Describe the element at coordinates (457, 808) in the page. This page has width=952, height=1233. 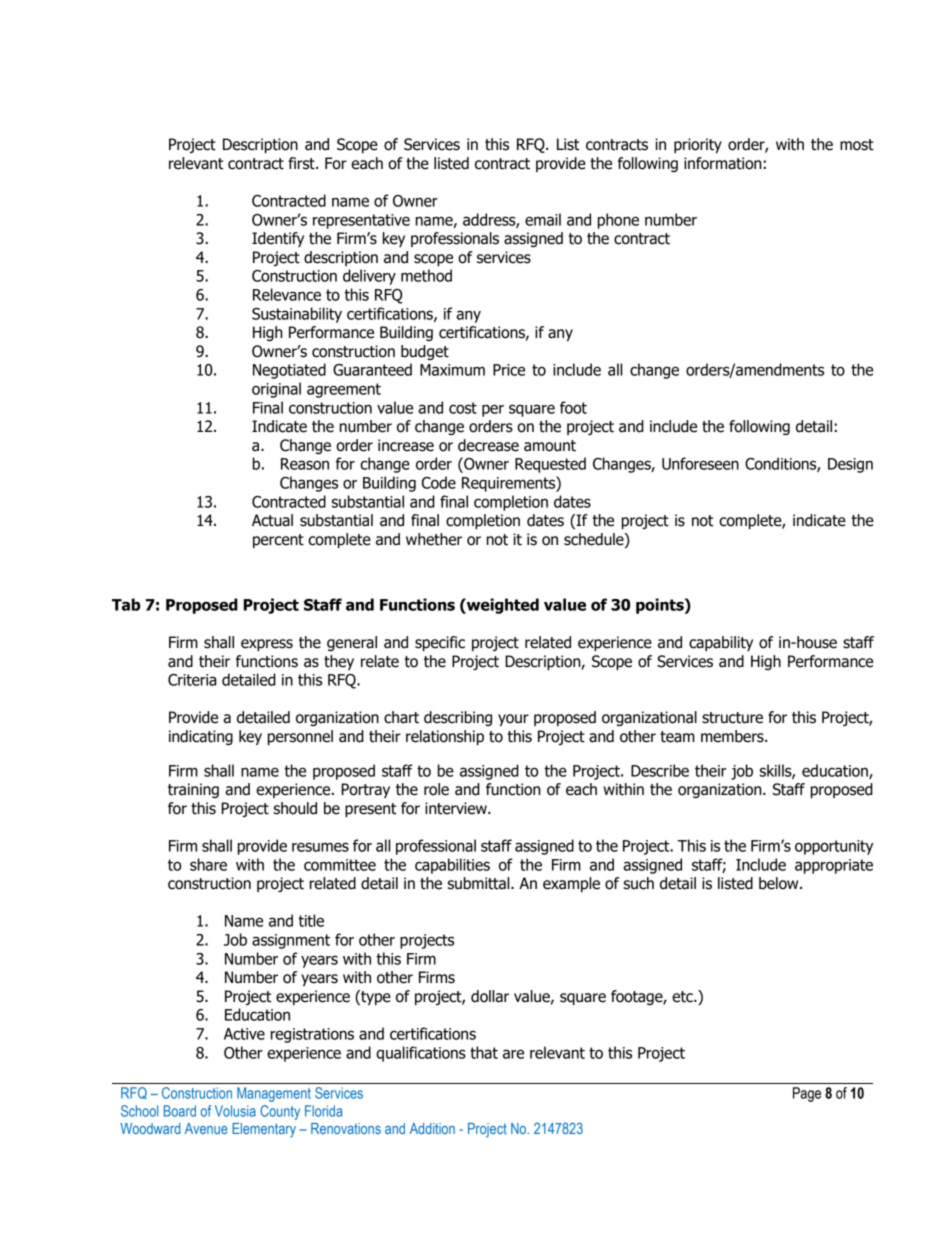
I see `interview` at that location.
